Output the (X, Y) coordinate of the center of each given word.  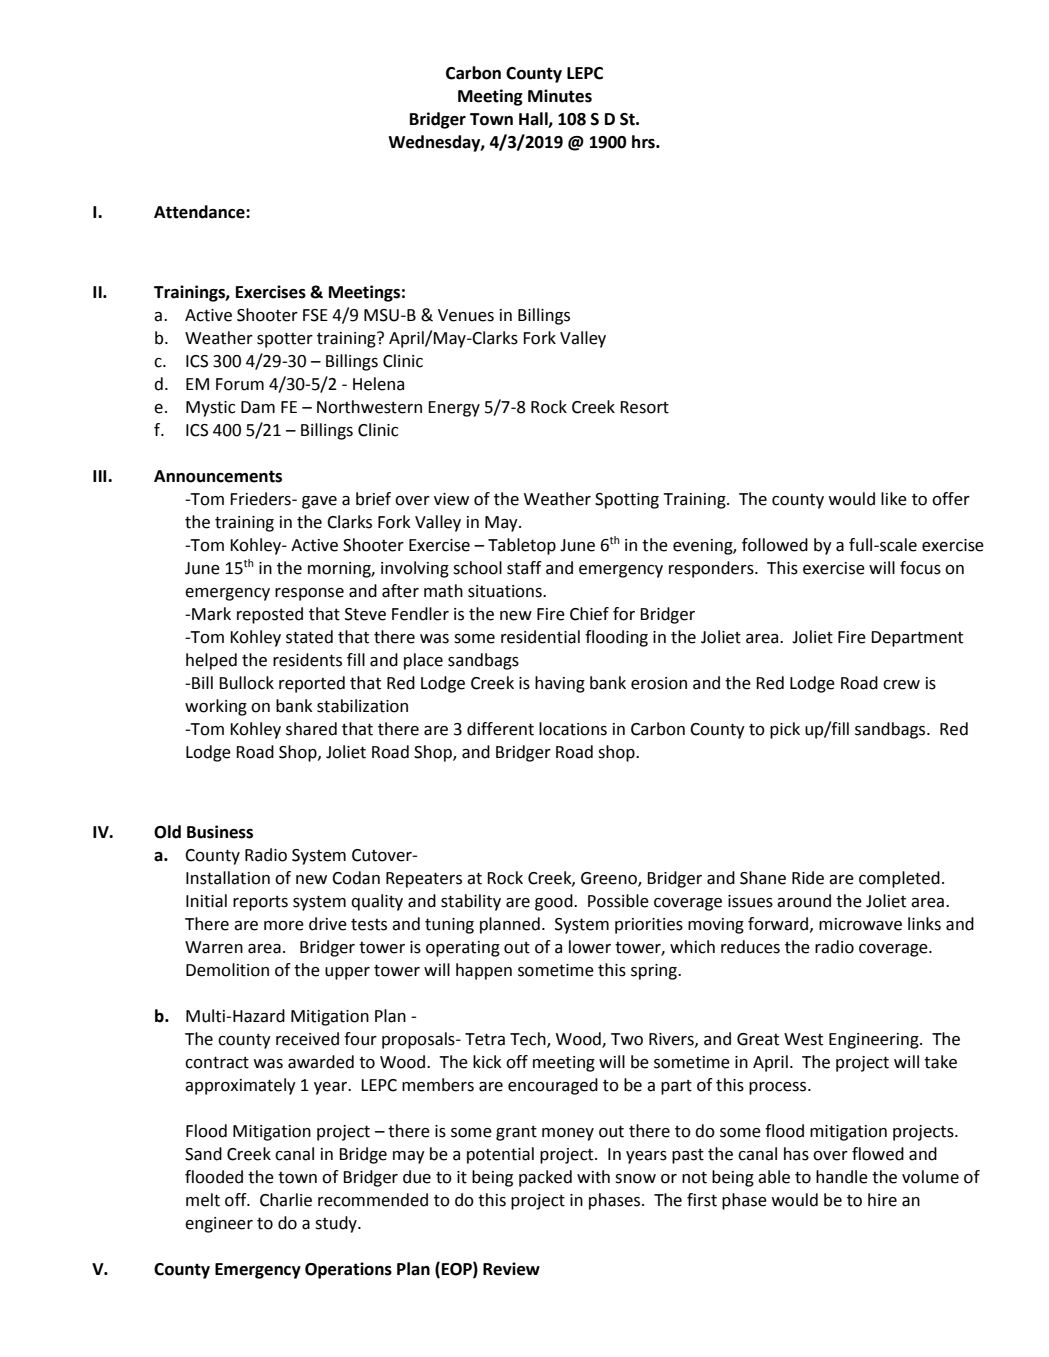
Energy (454, 409)
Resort (644, 407)
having (560, 684)
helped (211, 661)
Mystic (210, 409)
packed (545, 1178)
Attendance (200, 212)
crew (901, 685)
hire (882, 1200)
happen (484, 971)
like (894, 499)
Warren (214, 947)
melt (203, 1200)
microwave (860, 924)
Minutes (560, 96)
